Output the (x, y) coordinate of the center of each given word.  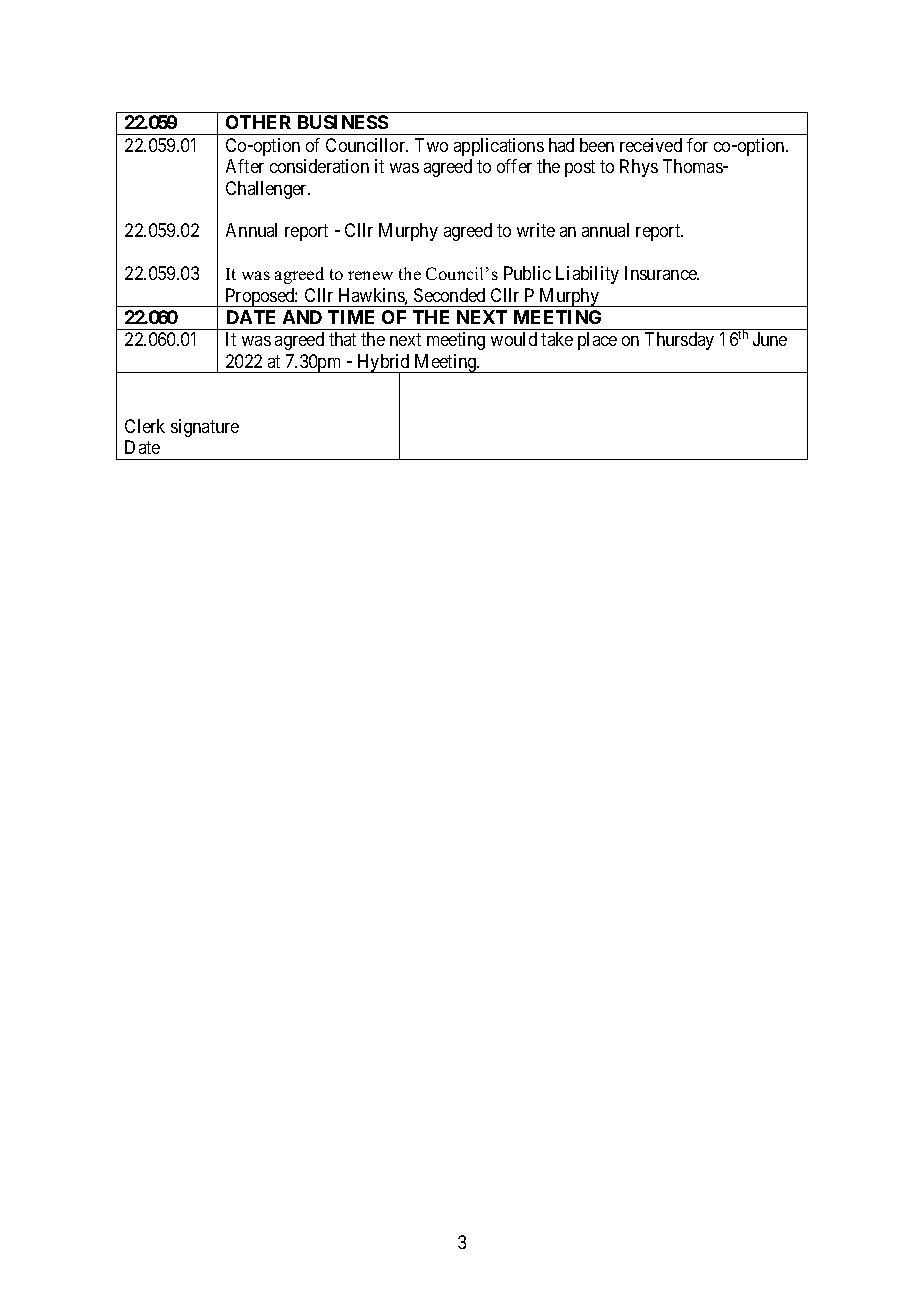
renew (370, 275)
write (536, 230)
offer (514, 166)
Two (431, 145)
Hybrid (383, 364)
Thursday (679, 341)
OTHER (258, 122)
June (770, 339)
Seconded (449, 295)
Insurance (662, 273)
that (342, 339)
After (245, 166)
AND (302, 317)
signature (205, 428)
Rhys (639, 168)
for (697, 145)
